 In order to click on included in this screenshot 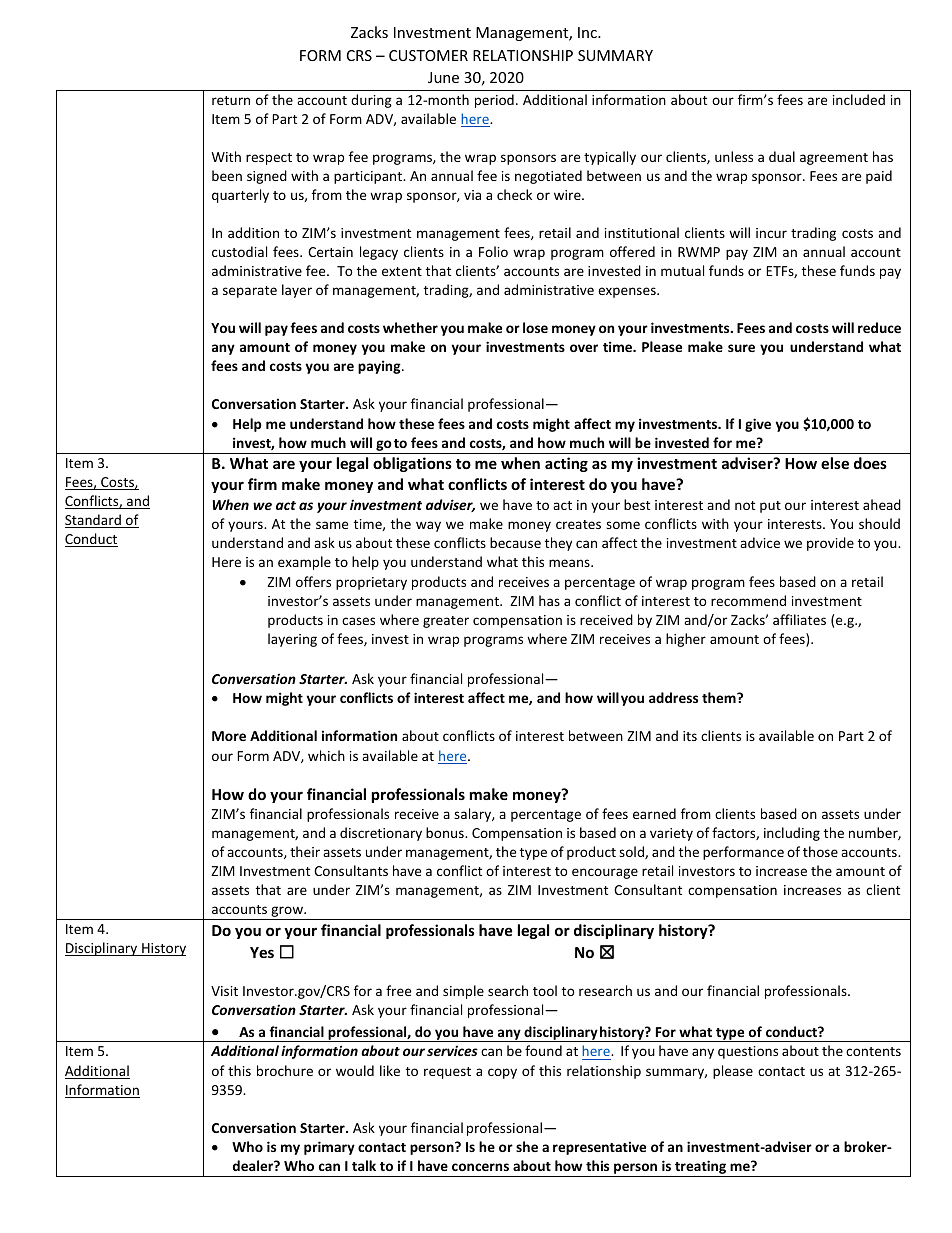, I will do `click(859, 99)`.
